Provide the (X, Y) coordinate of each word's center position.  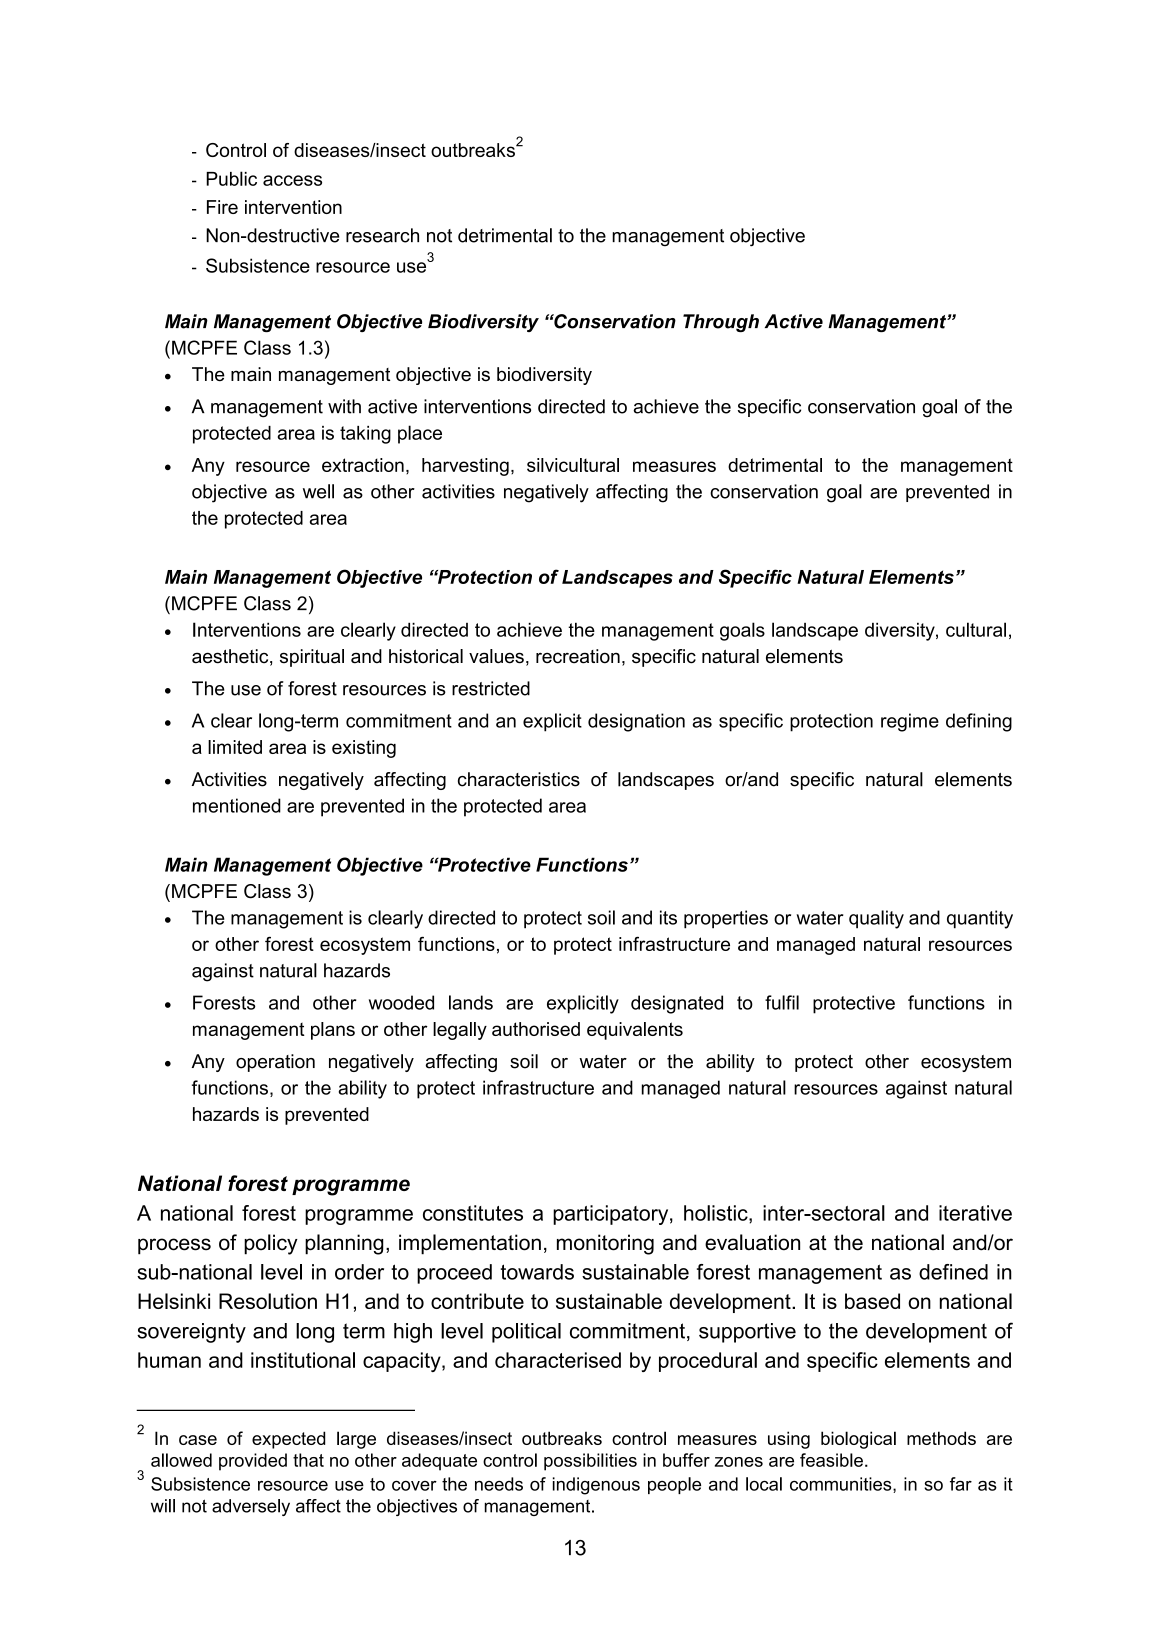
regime (910, 722)
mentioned (237, 805)
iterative (975, 1213)
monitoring (605, 1244)
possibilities (590, 1462)
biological (858, 1440)
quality (876, 919)
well (318, 491)
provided (253, 1462)
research (382, 235)
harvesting (465, 467)
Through (721, 323)
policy (271, 1244)
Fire (222, 207)
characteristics (519, 779)
